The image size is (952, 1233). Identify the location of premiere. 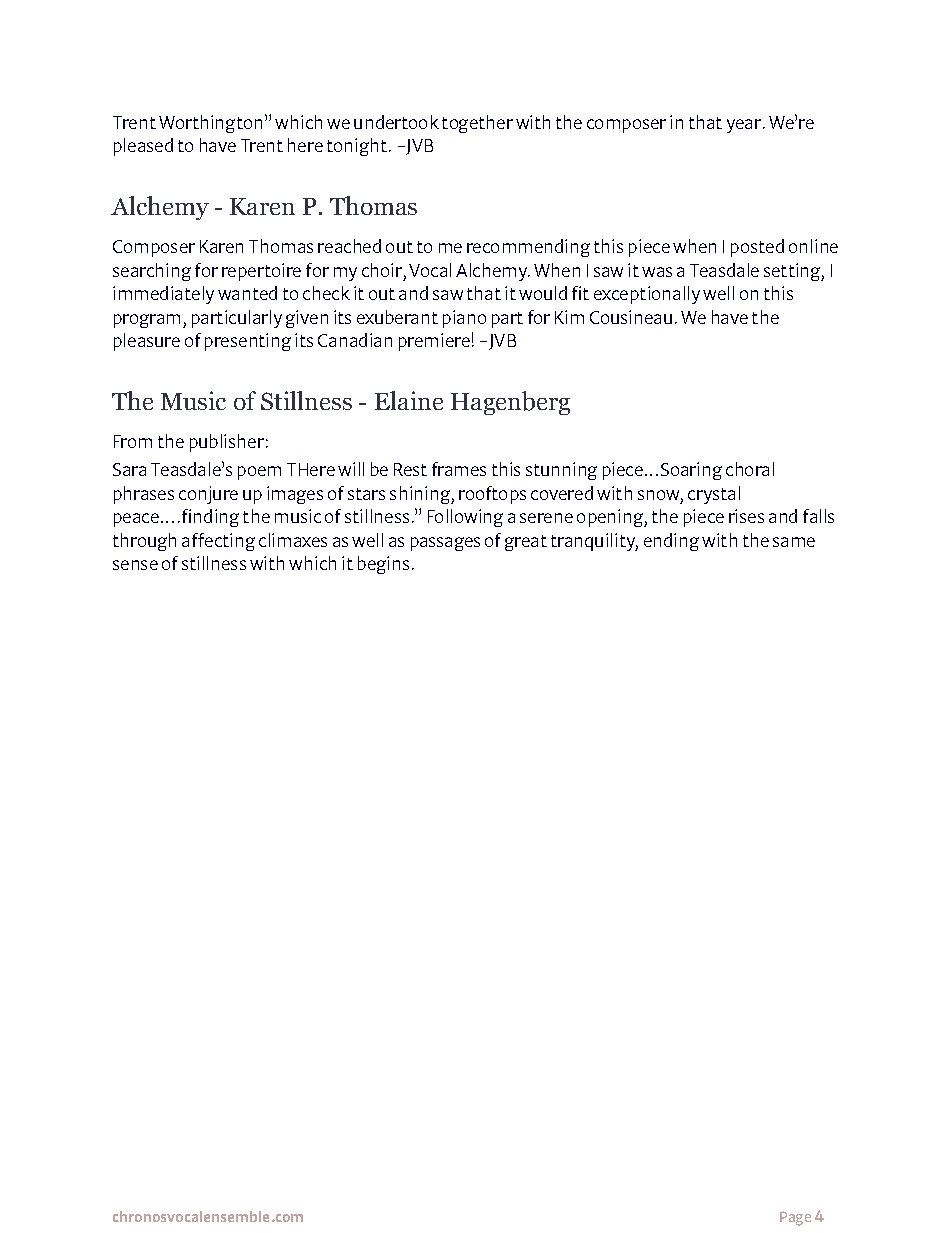
(434, 342).
